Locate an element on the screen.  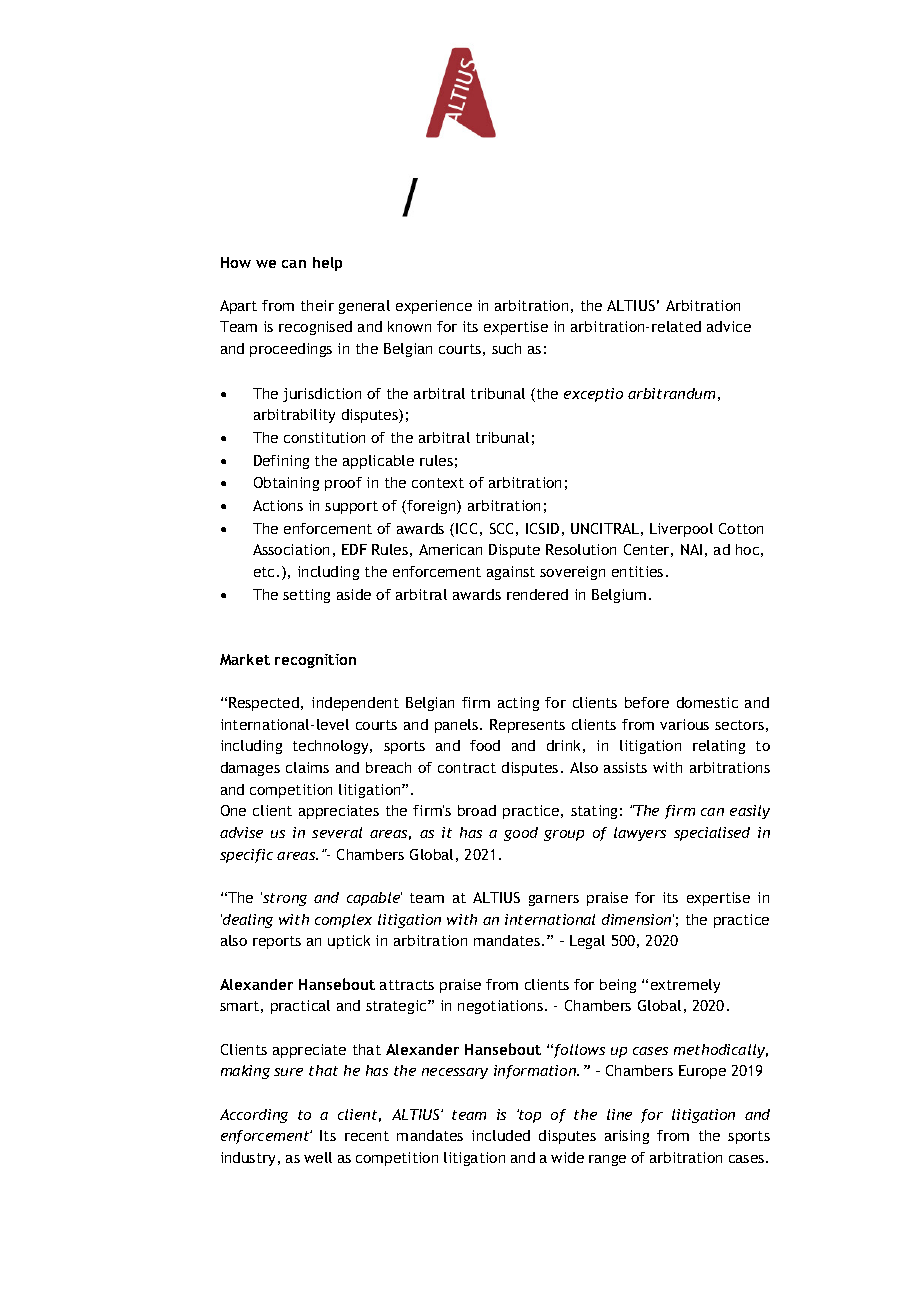
experience is located at coordinates (434, 307).
